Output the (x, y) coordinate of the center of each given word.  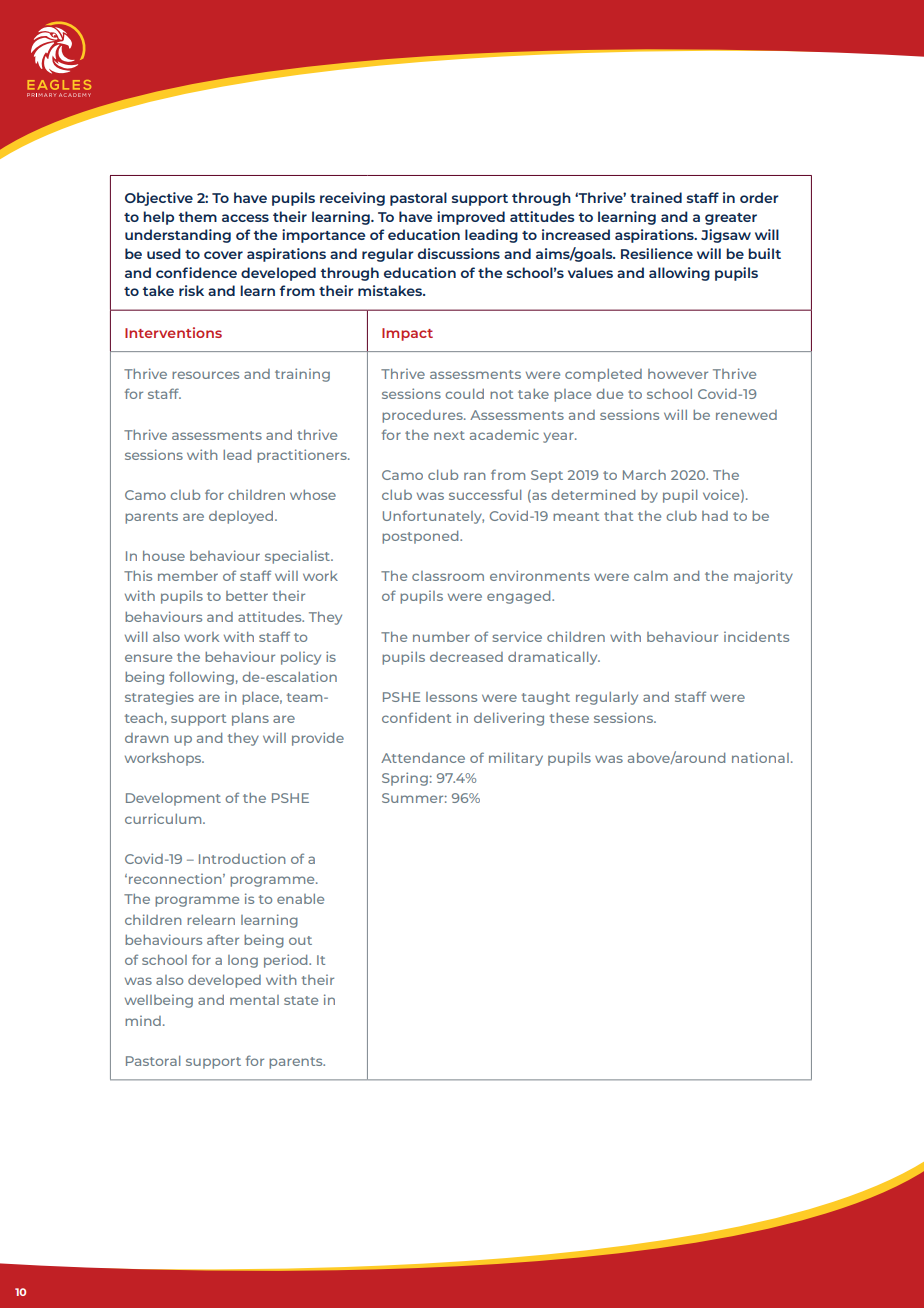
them (197, 216)
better (247, 596)
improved (471, 218)
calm (651, 576)
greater (731, 219)
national (760, 757)
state (301, 1000)
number (441, 637)
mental (254, 1000)
